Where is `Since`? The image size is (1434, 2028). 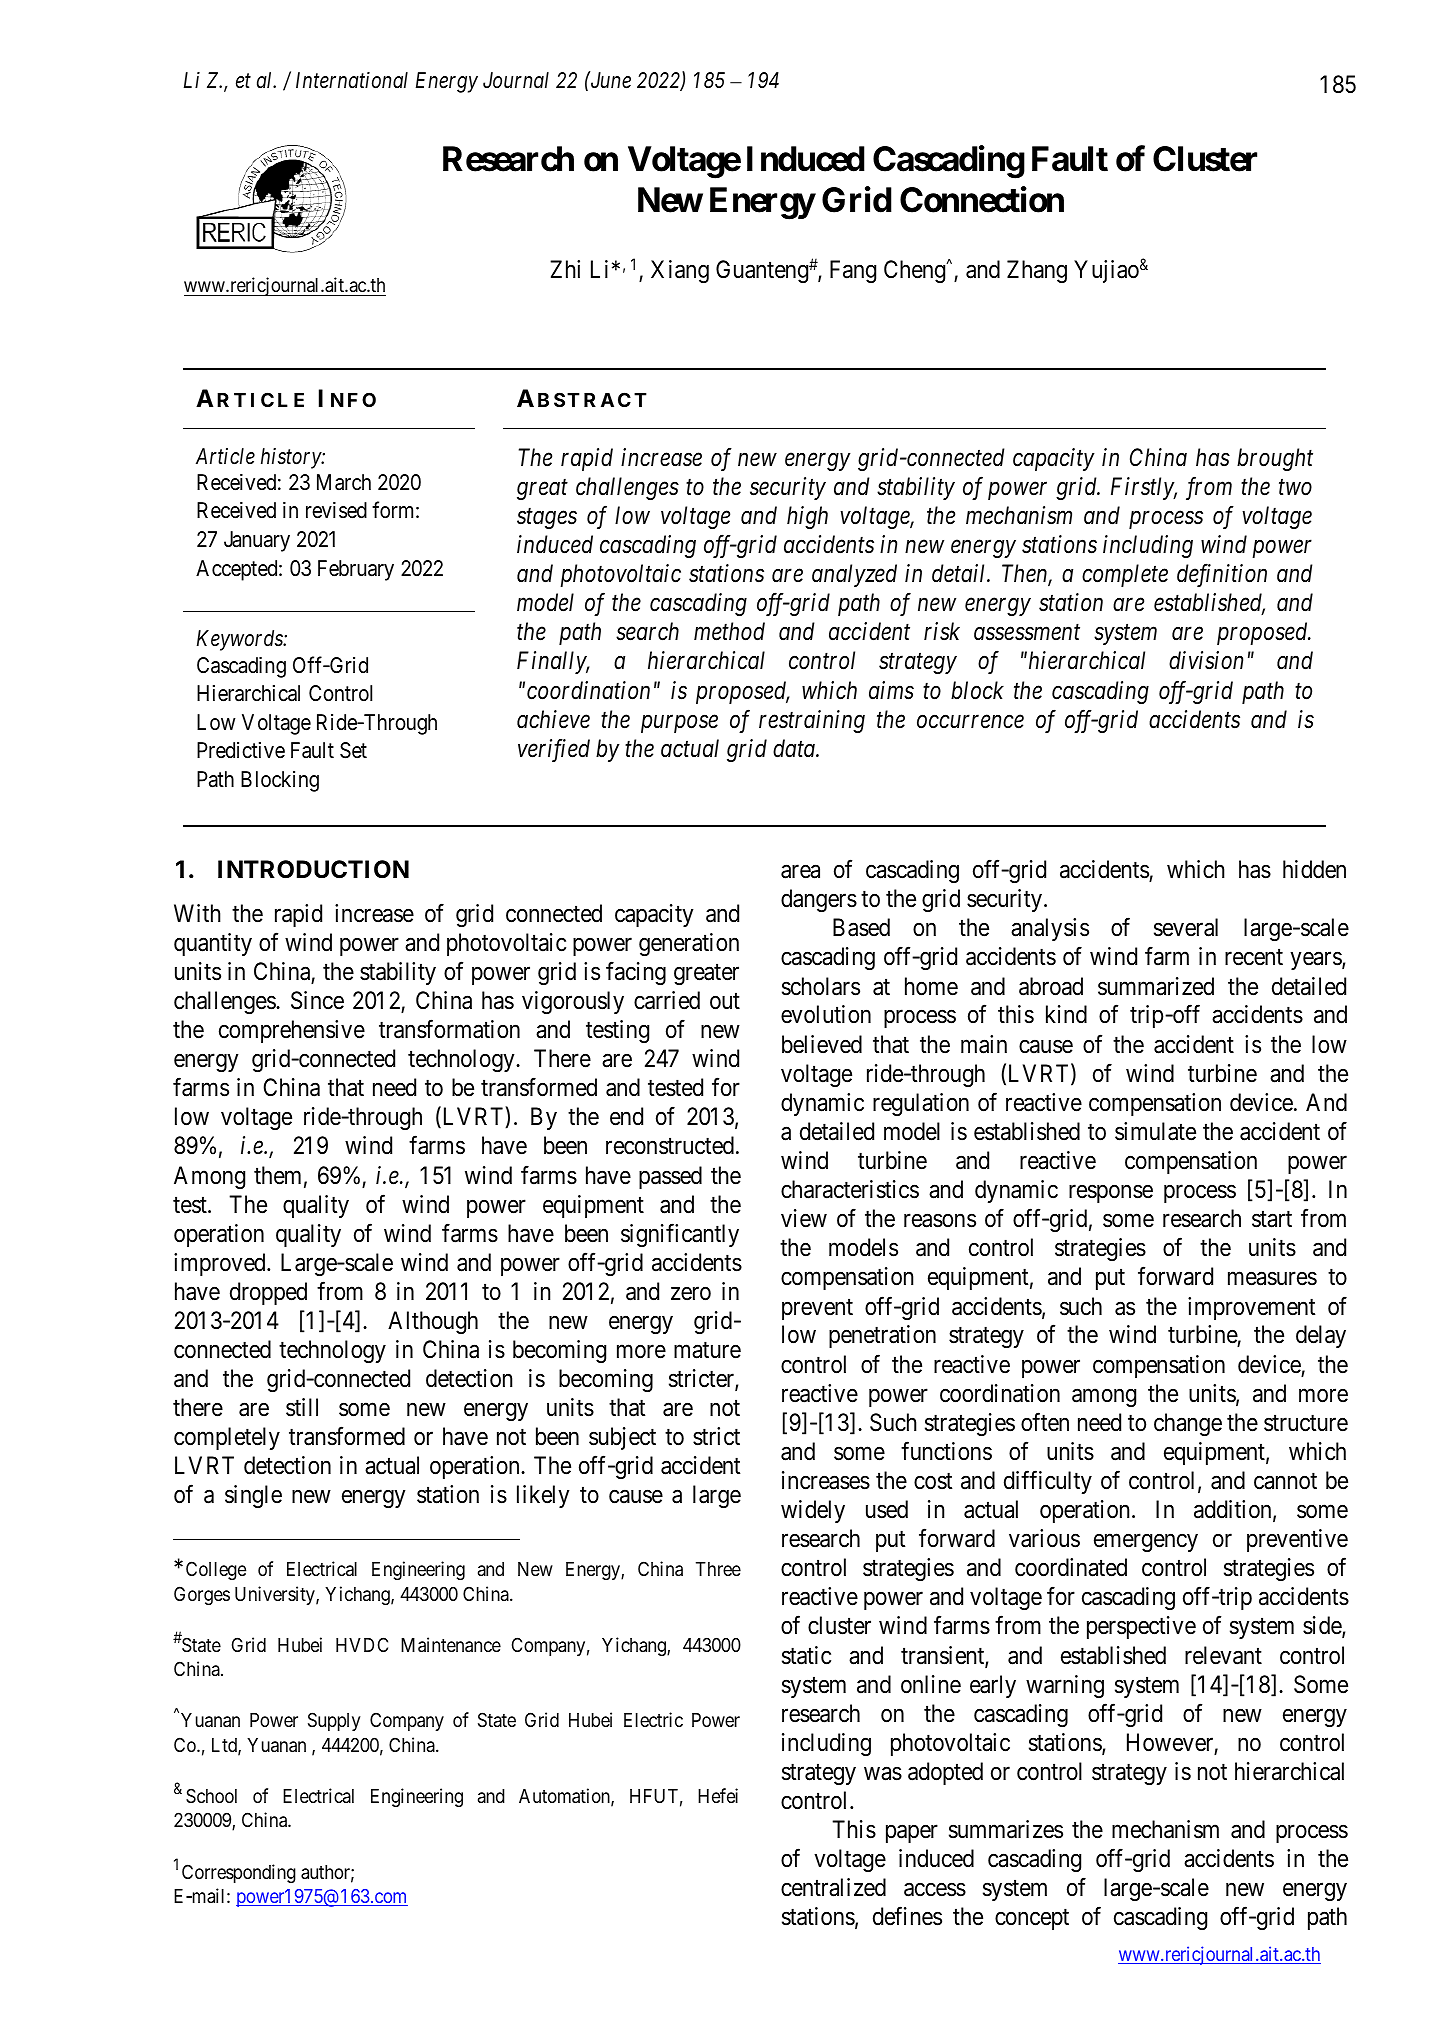
Since is located at coordinates (317, 1000).
